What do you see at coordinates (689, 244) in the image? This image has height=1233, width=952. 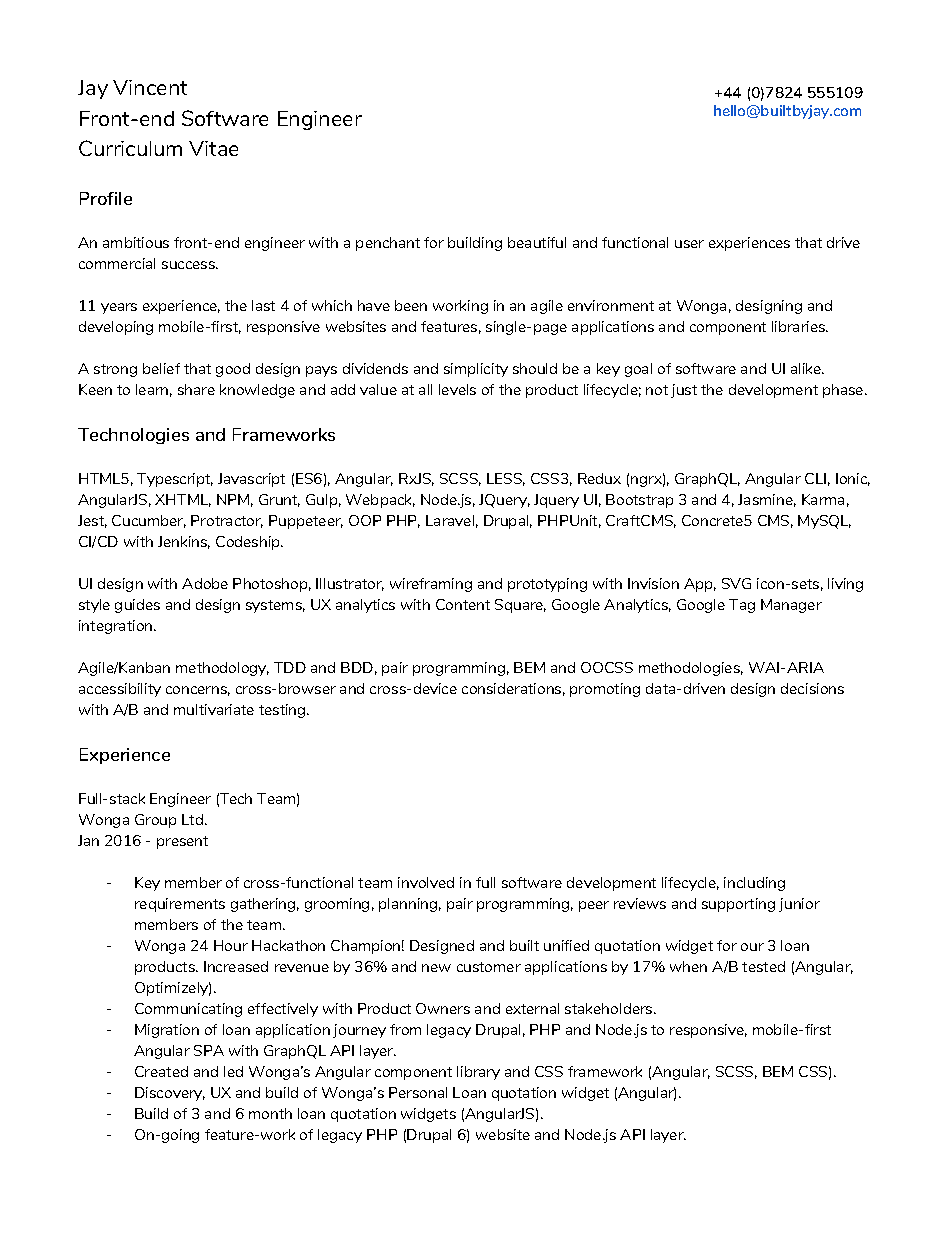 I see `user` at bounding box center [689, 244].
